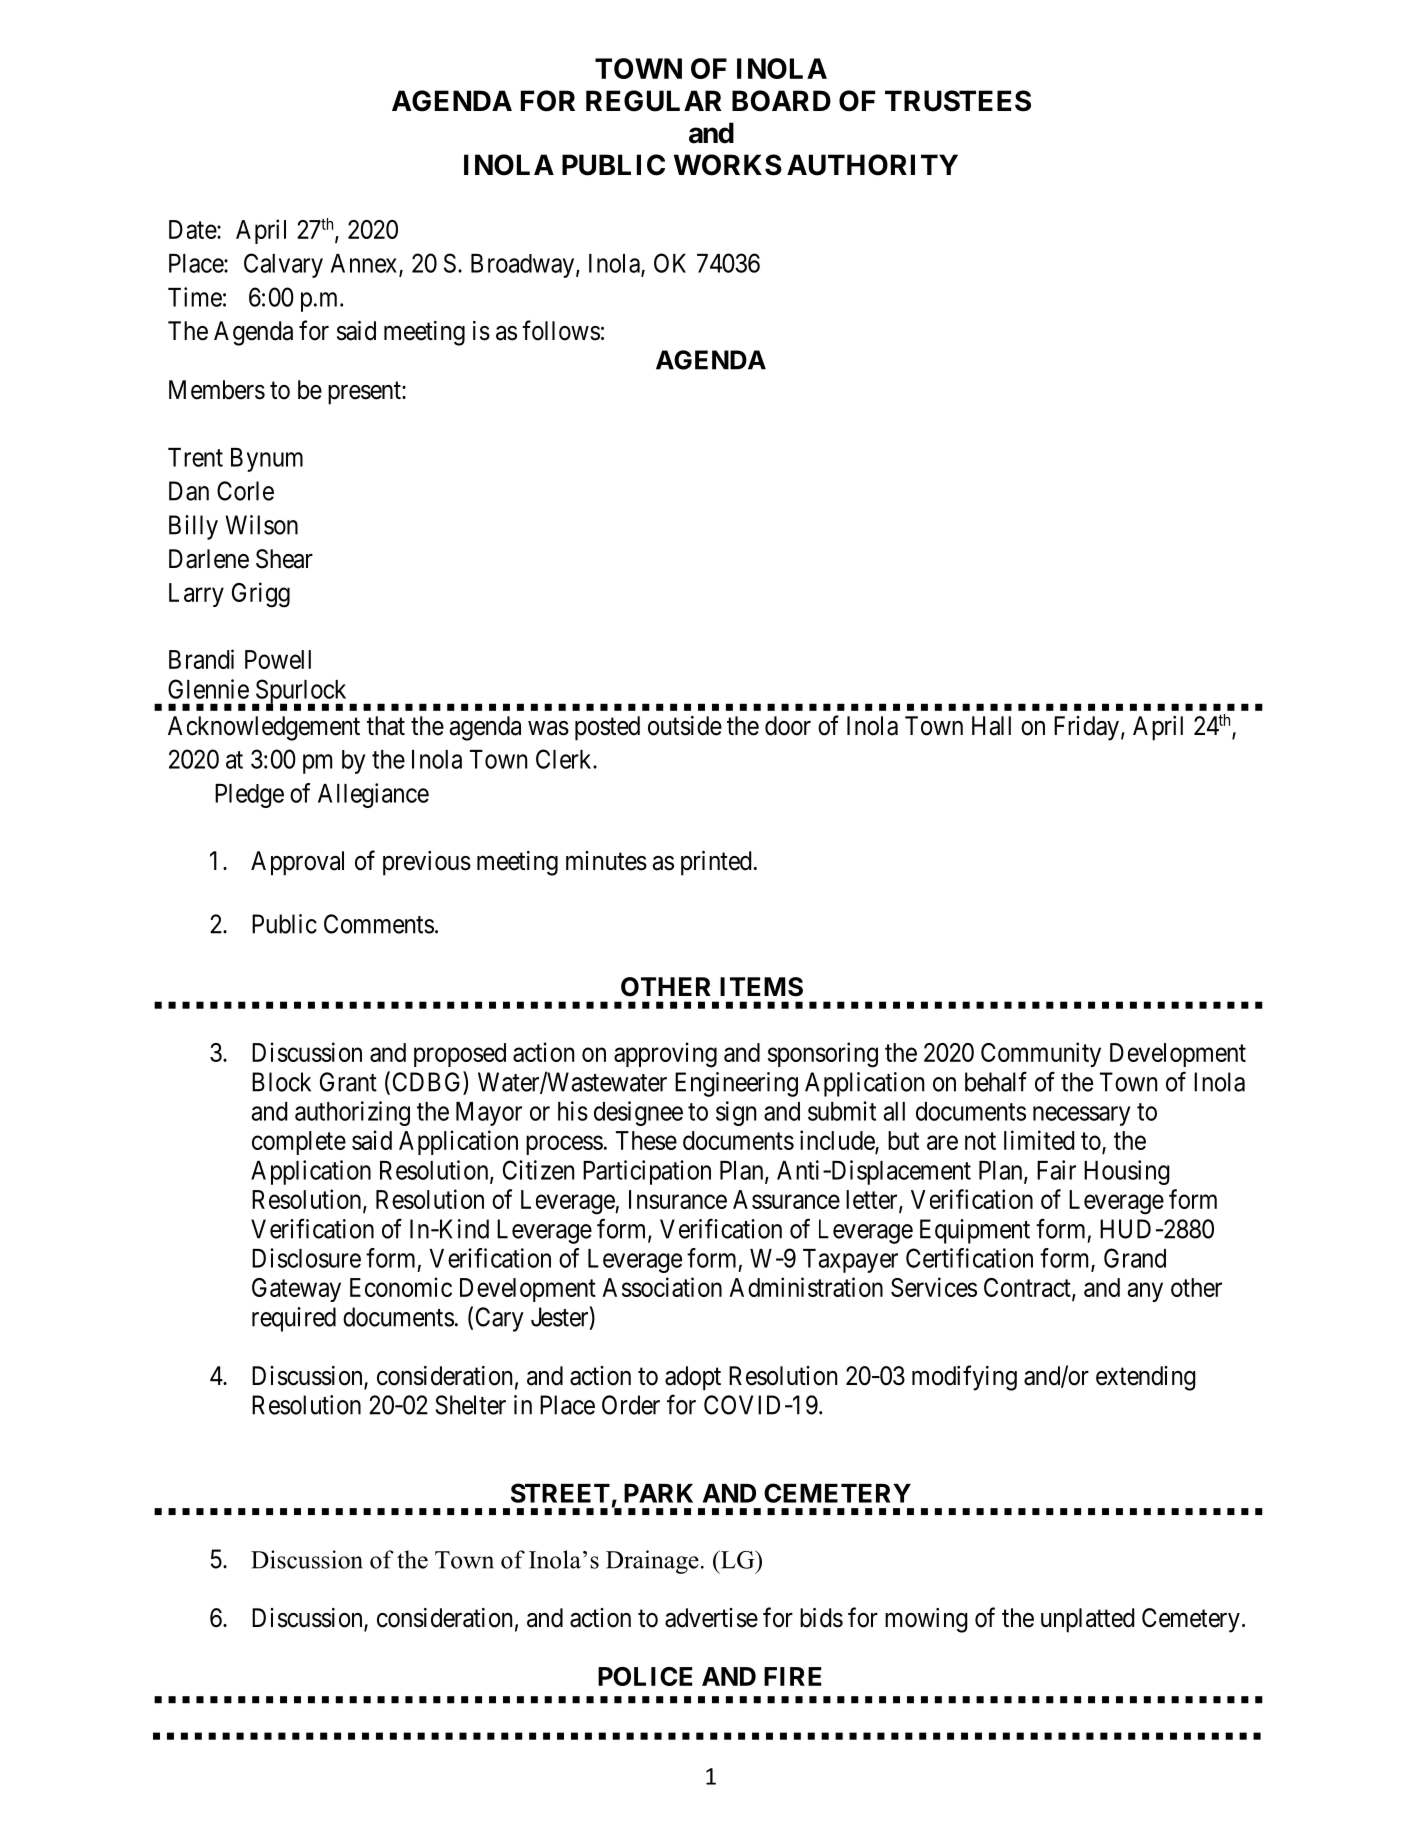 Image resolution: width=1421 pixels, height=1839 pixels. What do you see at coordinates (306, 1258) in the document?
I see `Disclosure` at bounding box center [306, 1258].
